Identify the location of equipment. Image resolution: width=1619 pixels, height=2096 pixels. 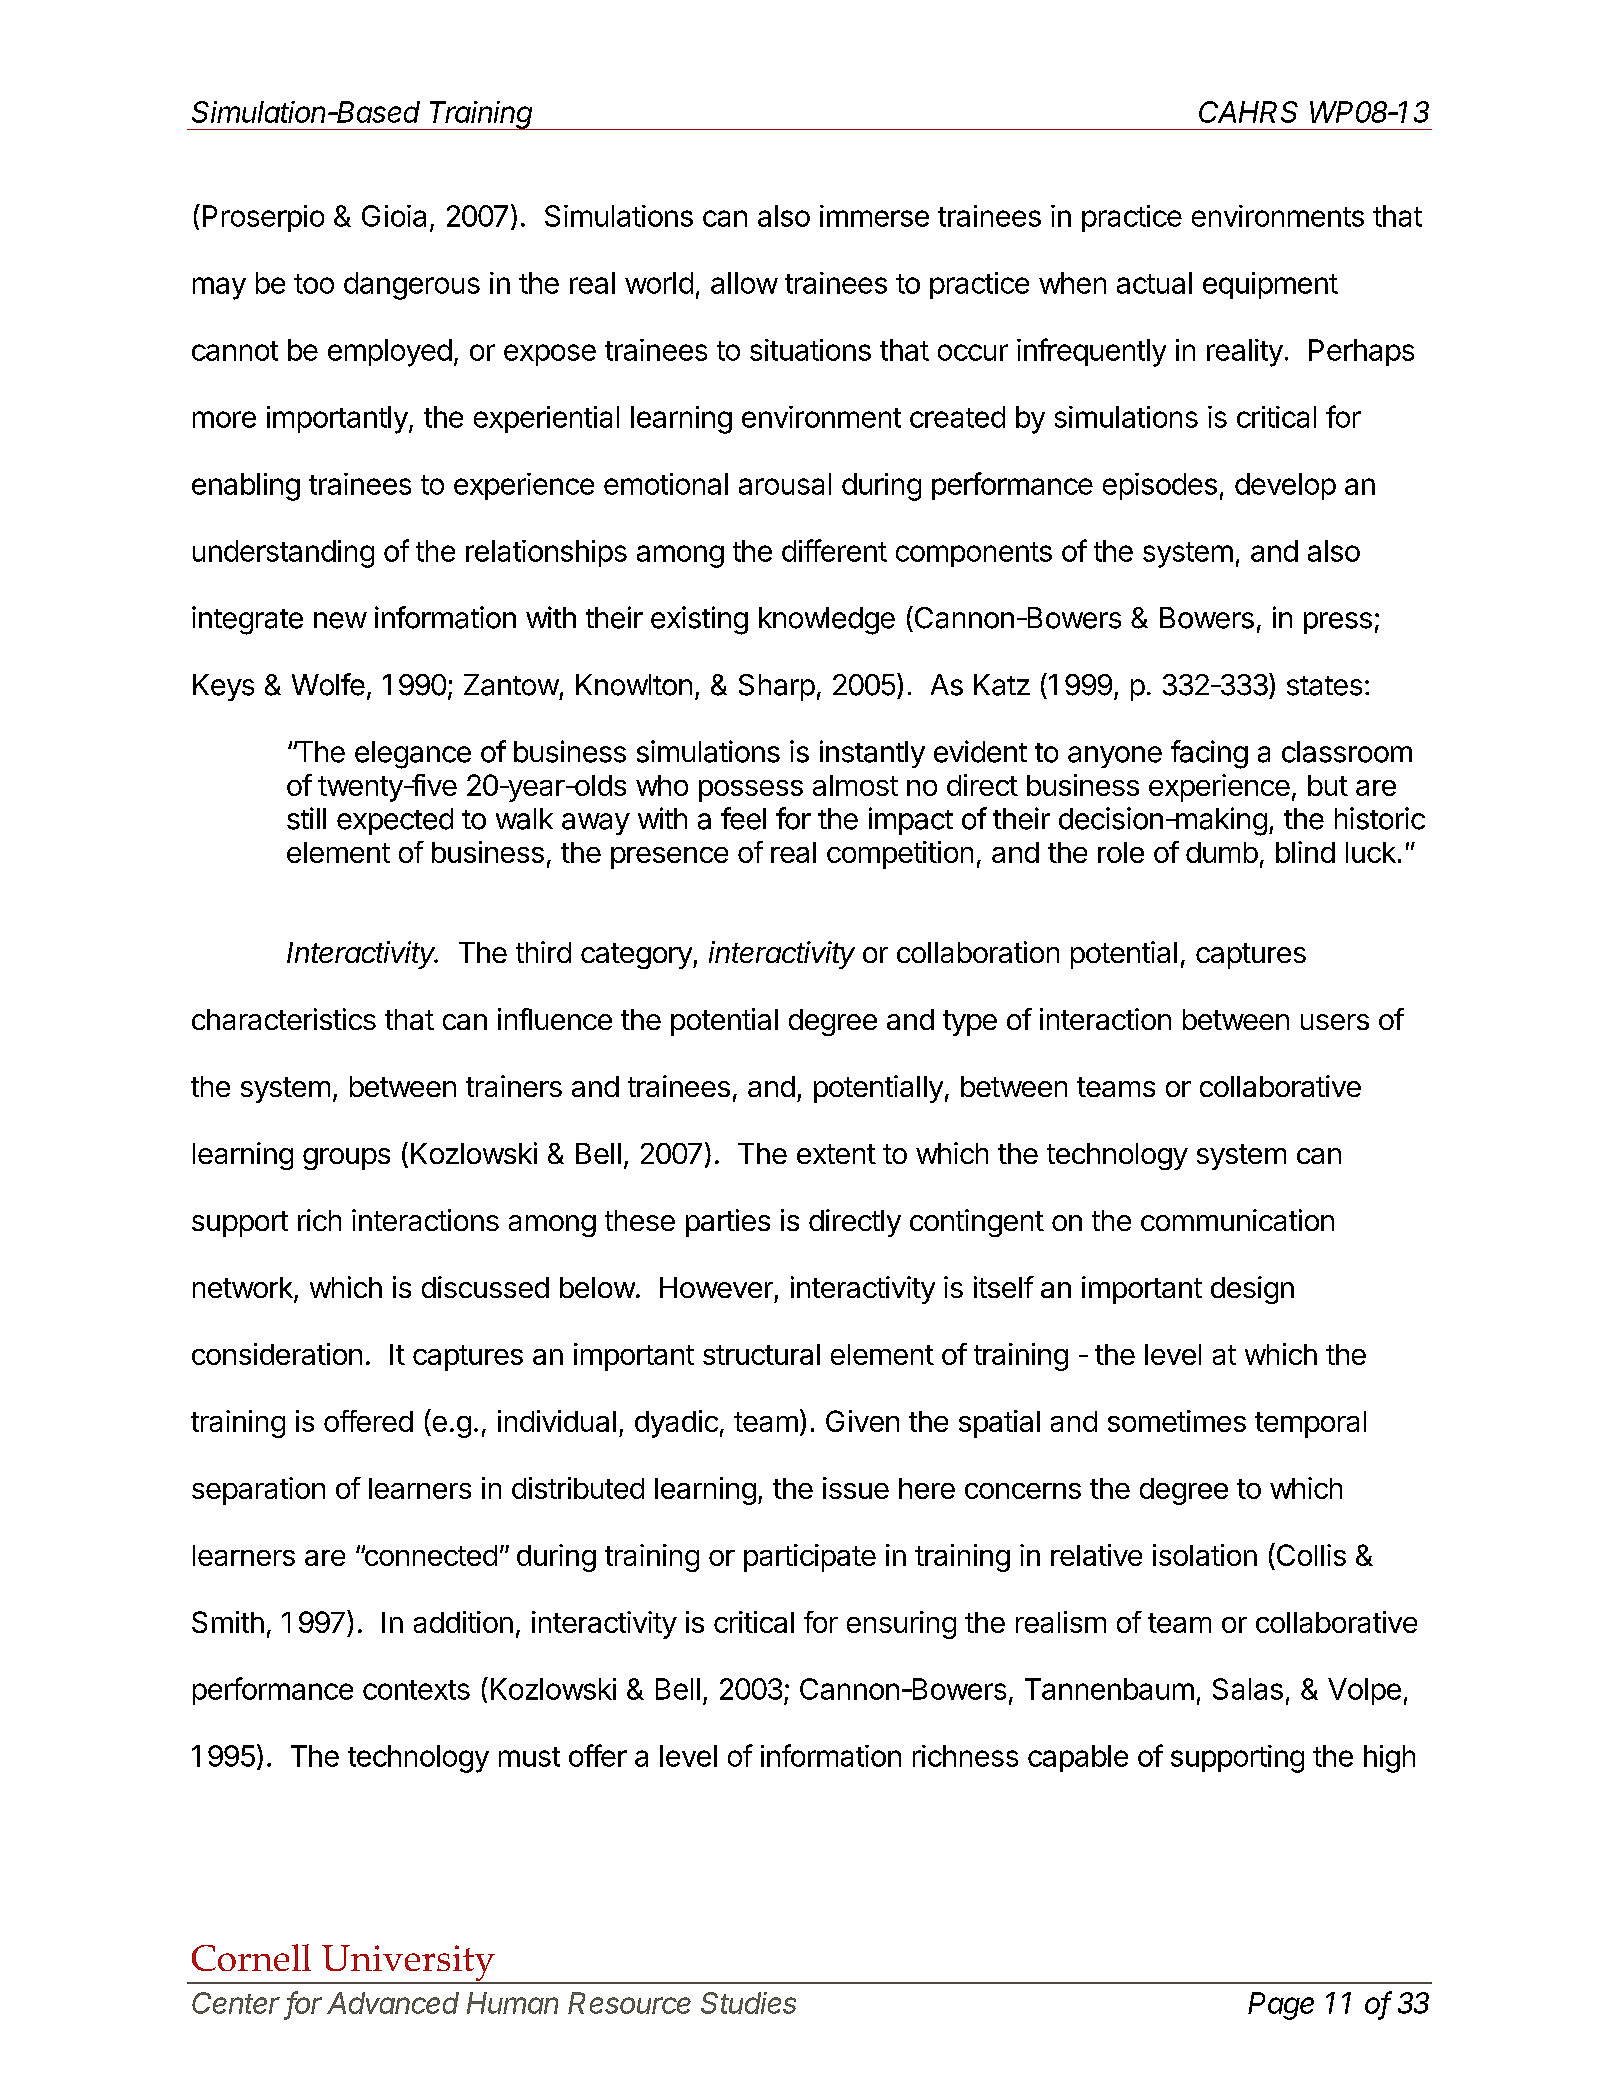
(1270, 285).
